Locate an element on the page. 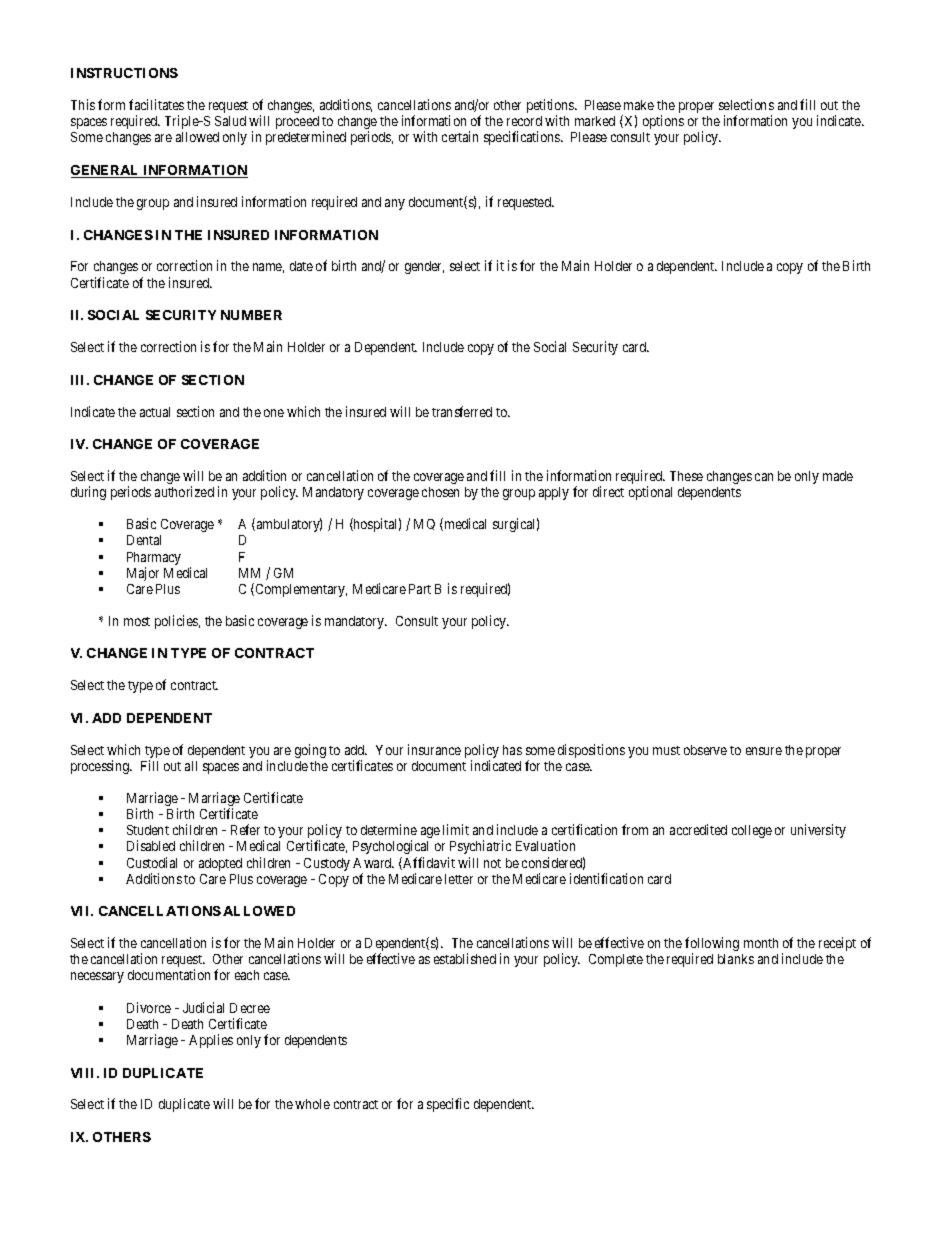 The height and width of the image is (1233, 952). transferred is located at coordinates (462, 411).
